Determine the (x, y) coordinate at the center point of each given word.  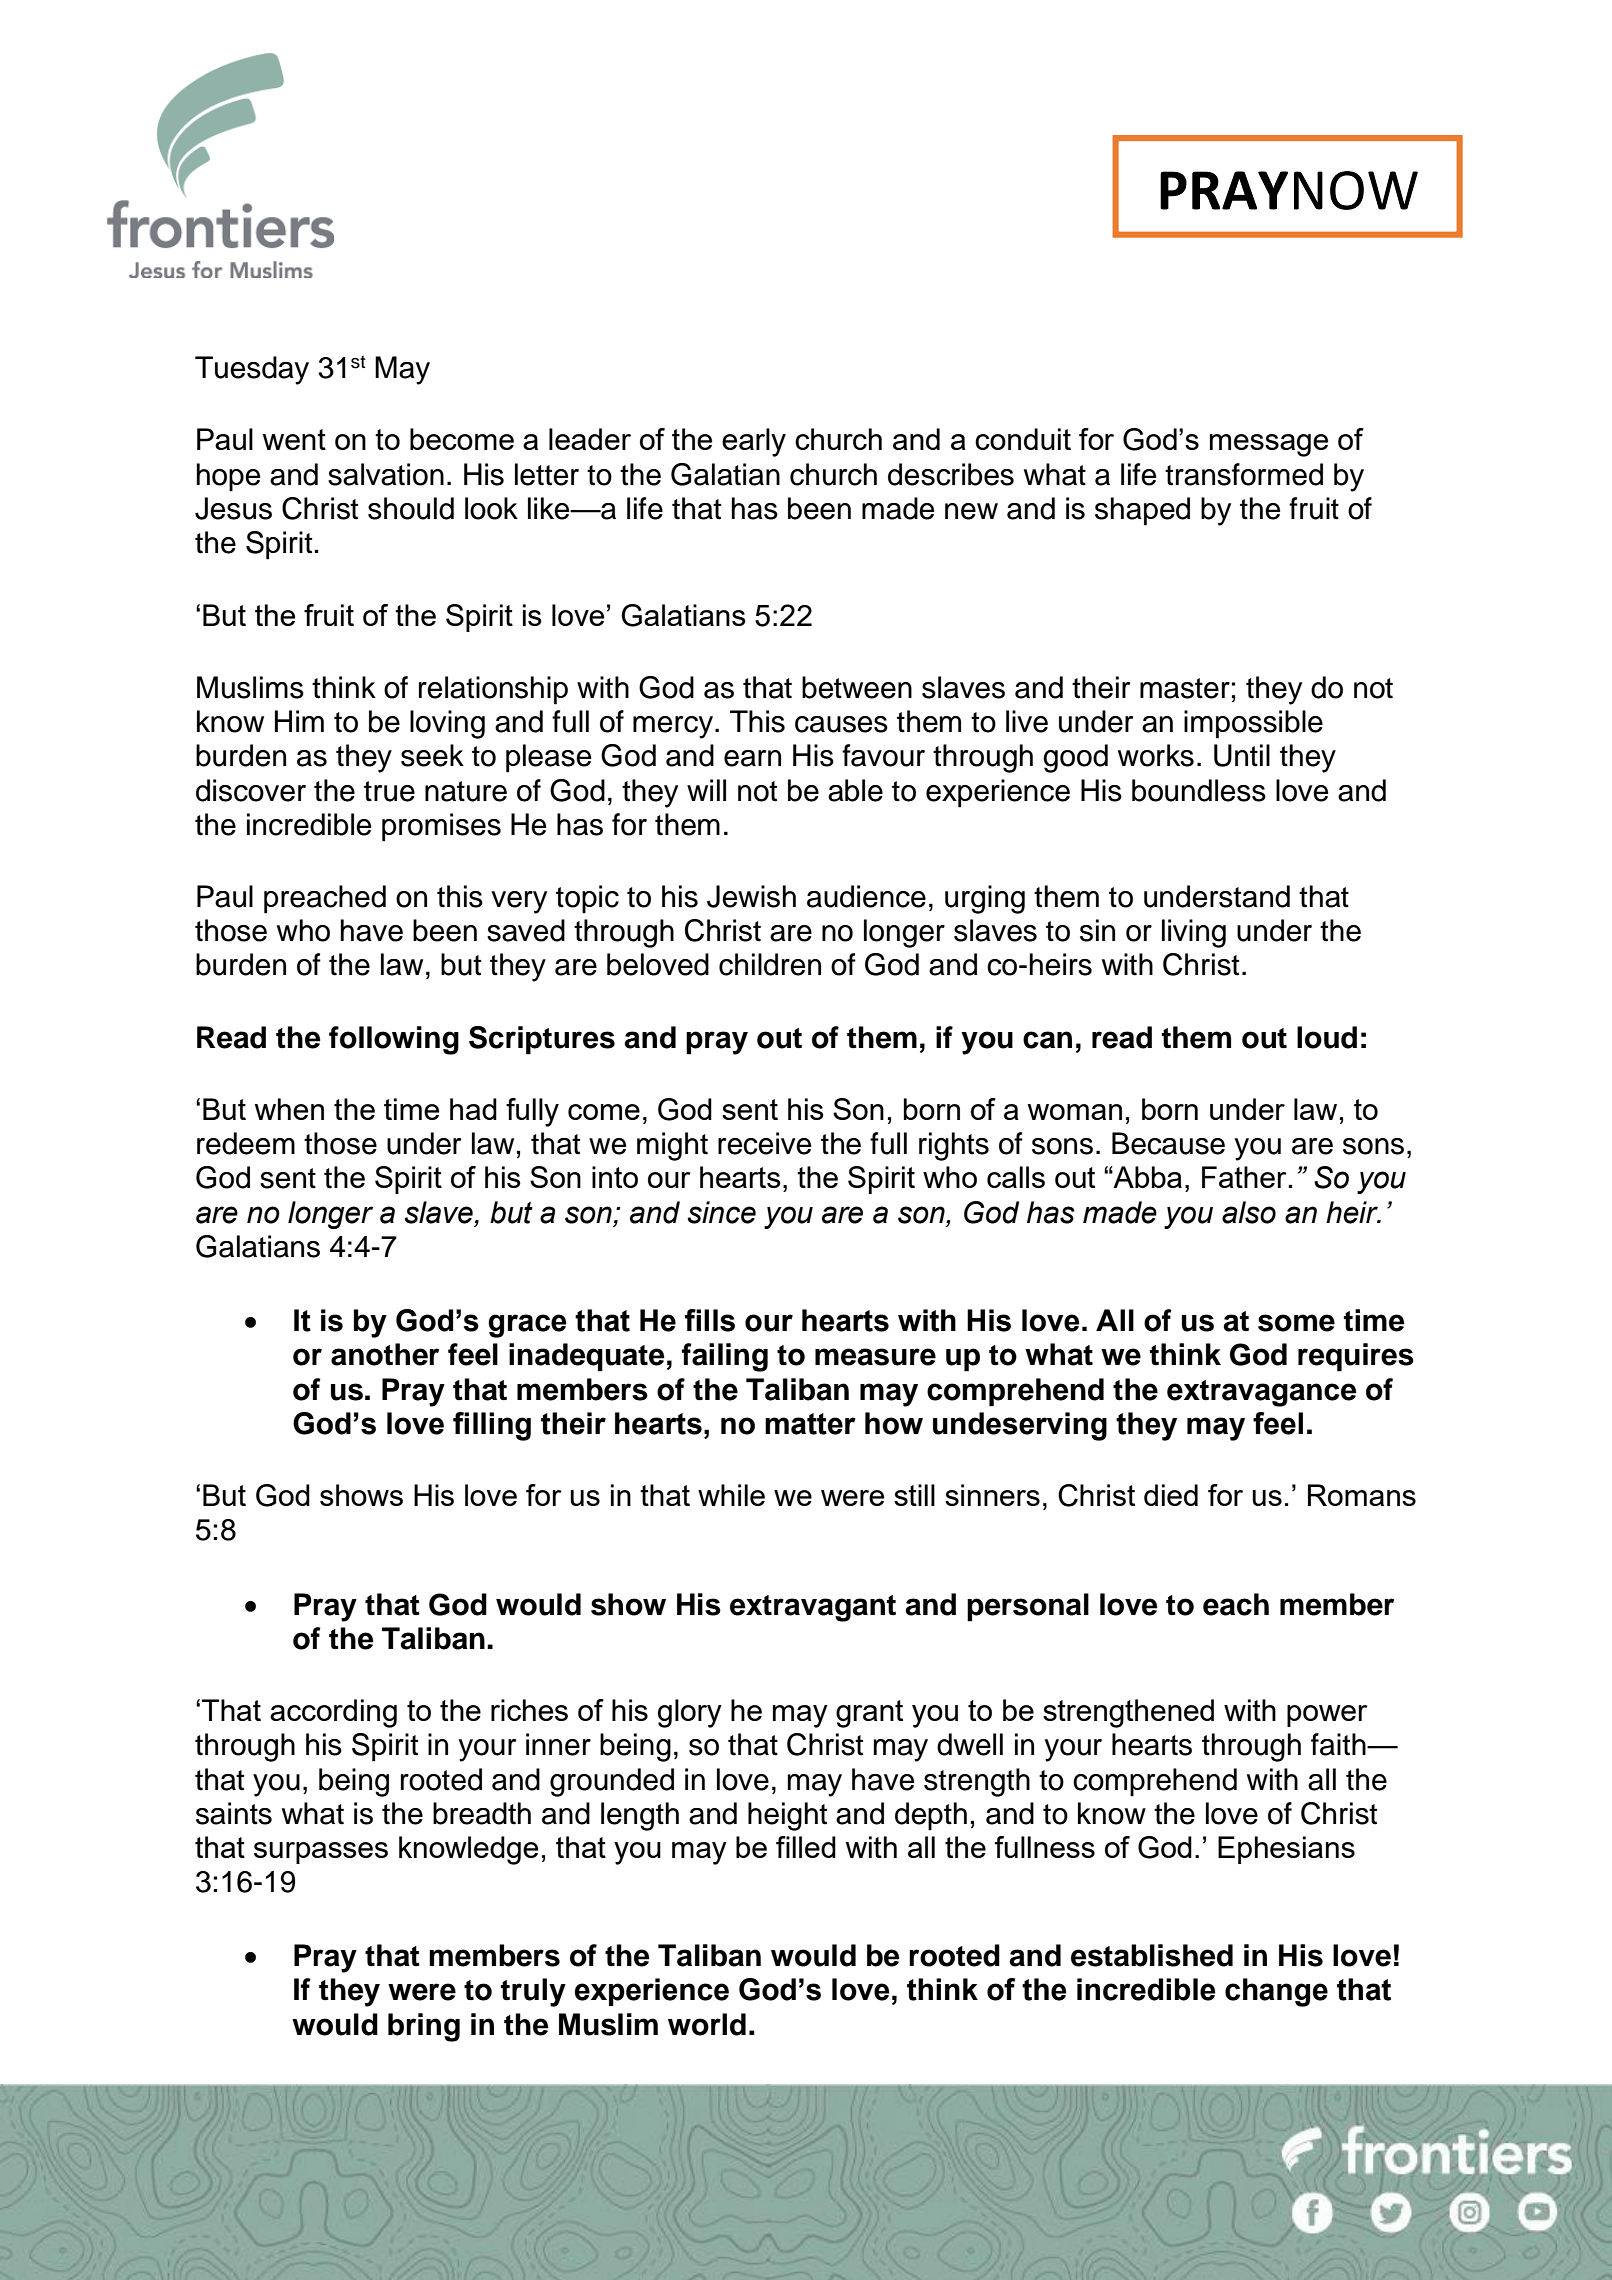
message (1269, 445)
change (1276, 1992)
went (294, 439)
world (707, 2024)
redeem (246, 1143)
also (1249, 1212)
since (721, 1212)
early (754, 442)
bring (424, 2027)
